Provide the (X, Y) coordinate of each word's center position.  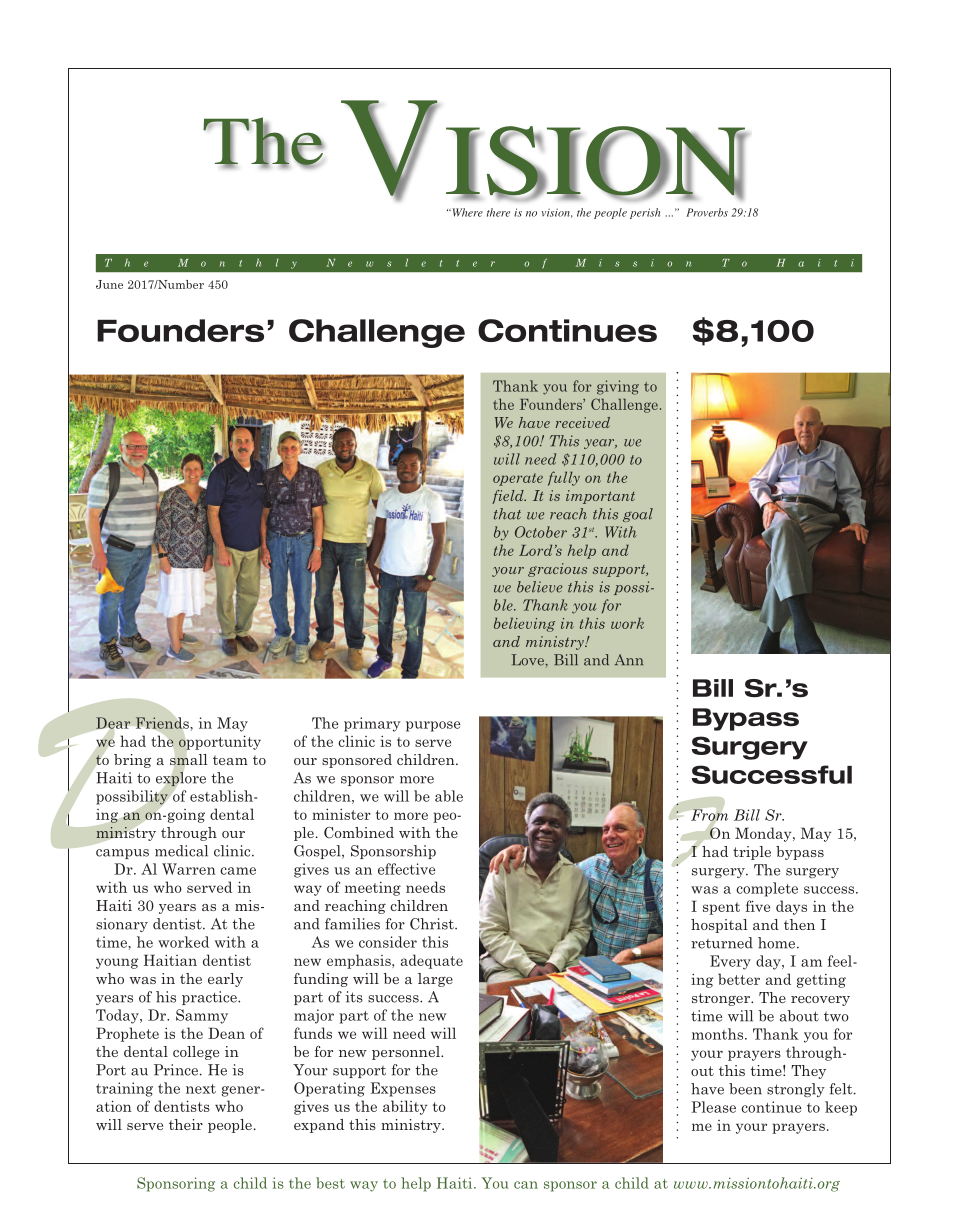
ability (405, 1107)
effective (406, 869)
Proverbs (707, 212)
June (109, 284)
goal (638, 515)
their (186, 1124)
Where (466, 212)
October (541, 532)
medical (181, 851)
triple (752, 853)
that (507, 514)
